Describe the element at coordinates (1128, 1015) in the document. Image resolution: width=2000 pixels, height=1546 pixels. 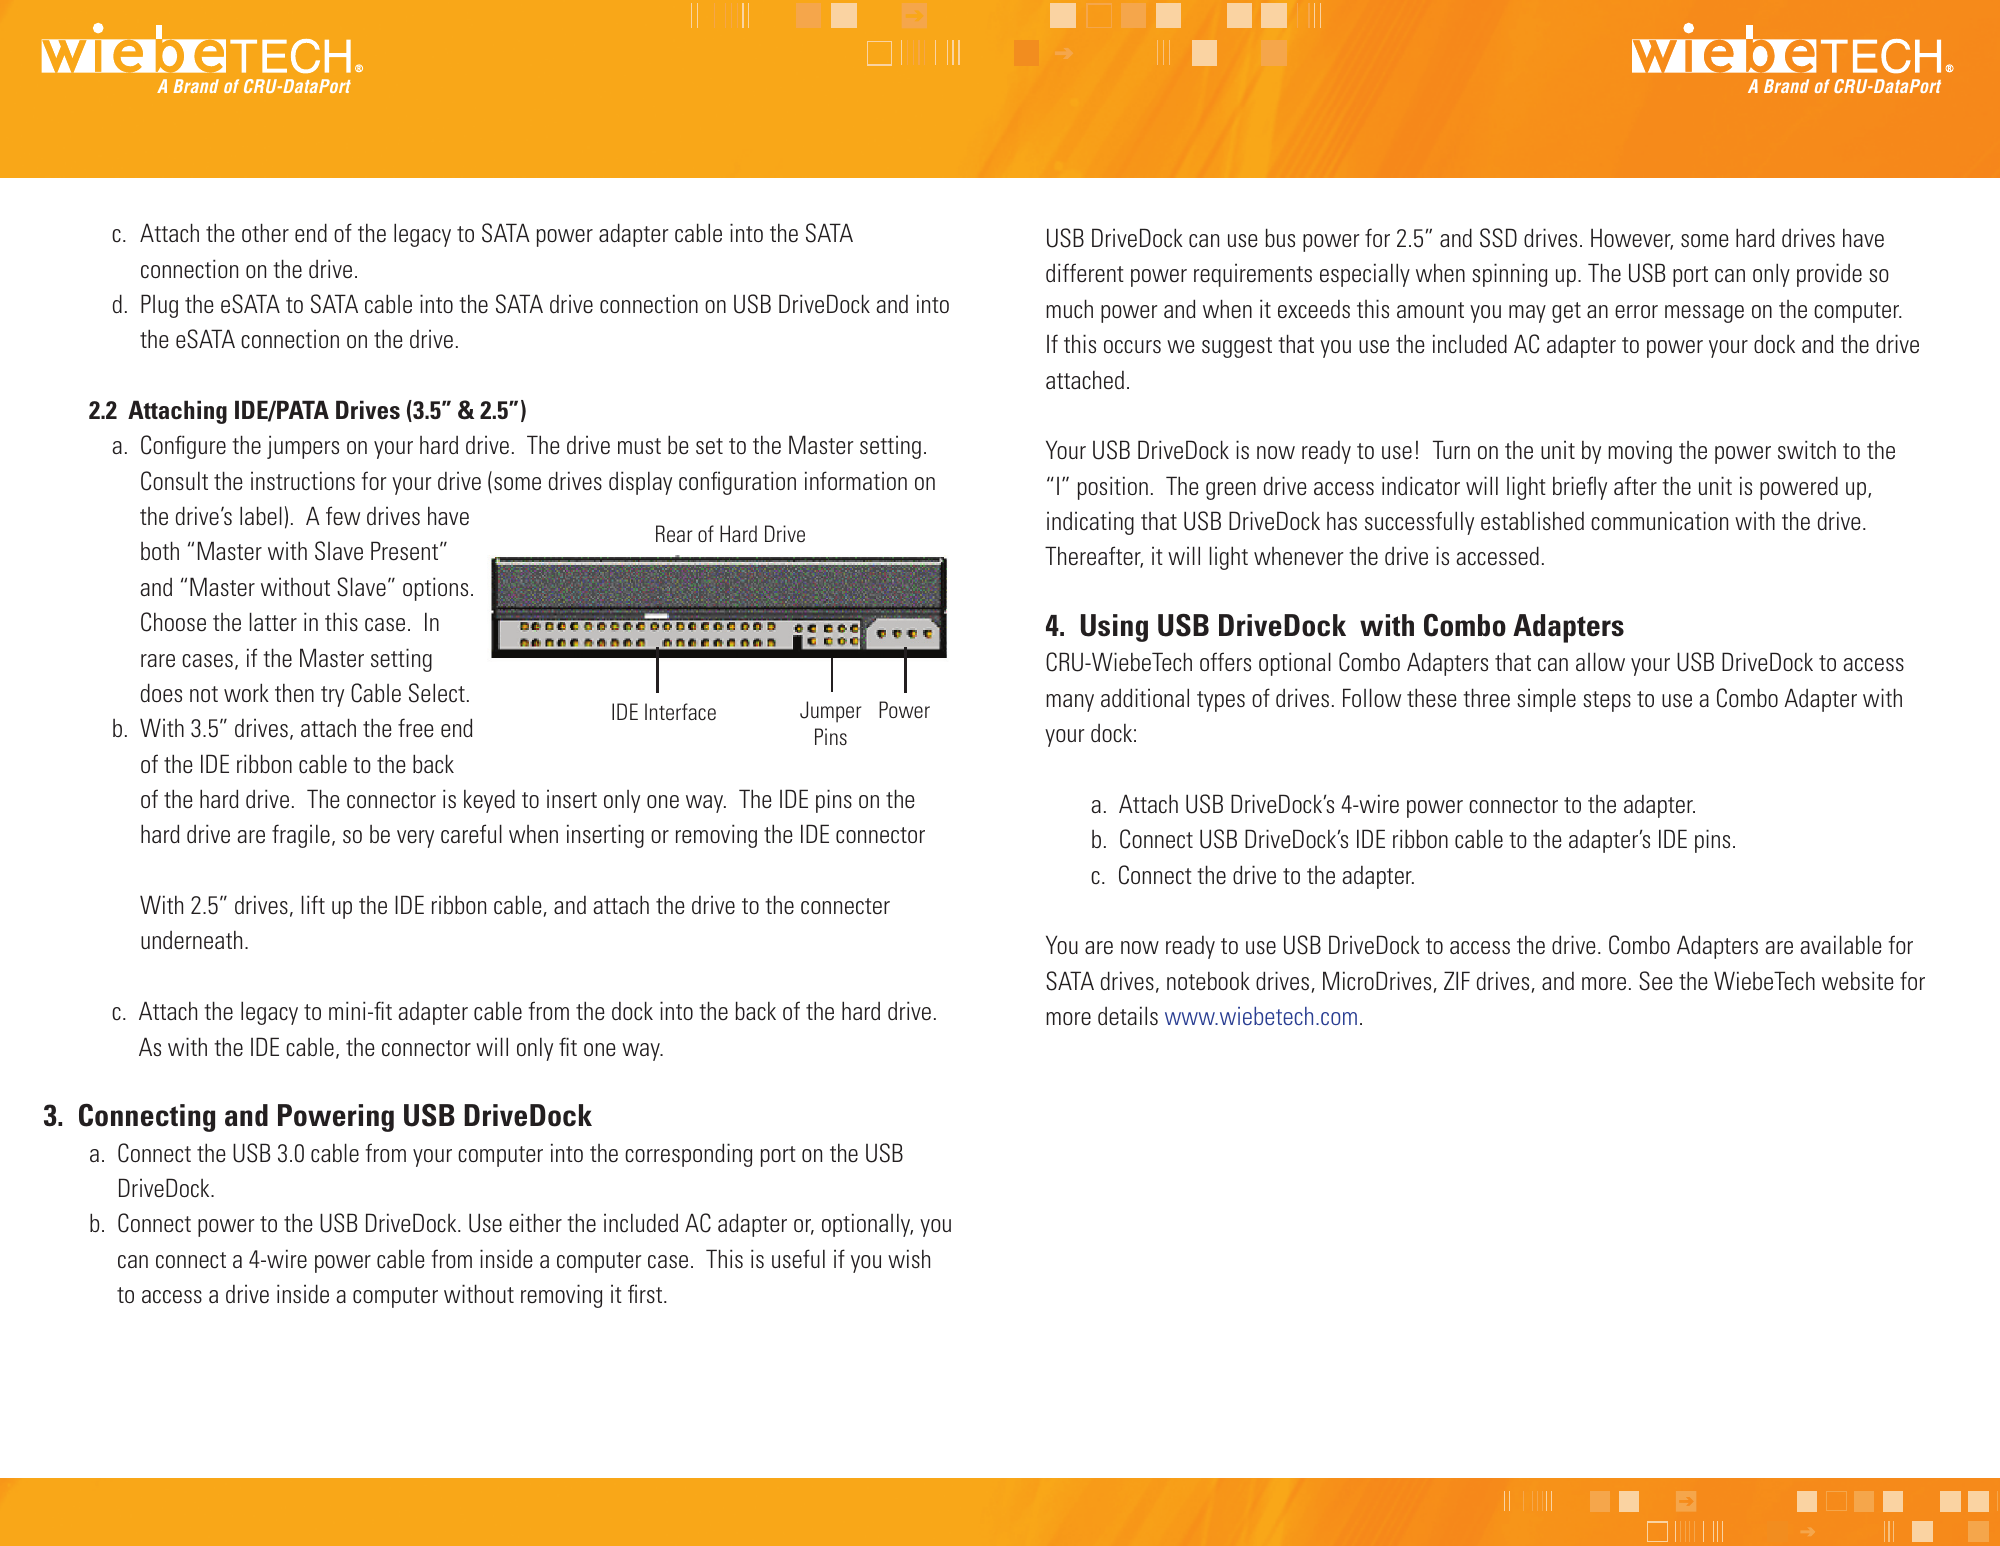
I see `details` at that location.
